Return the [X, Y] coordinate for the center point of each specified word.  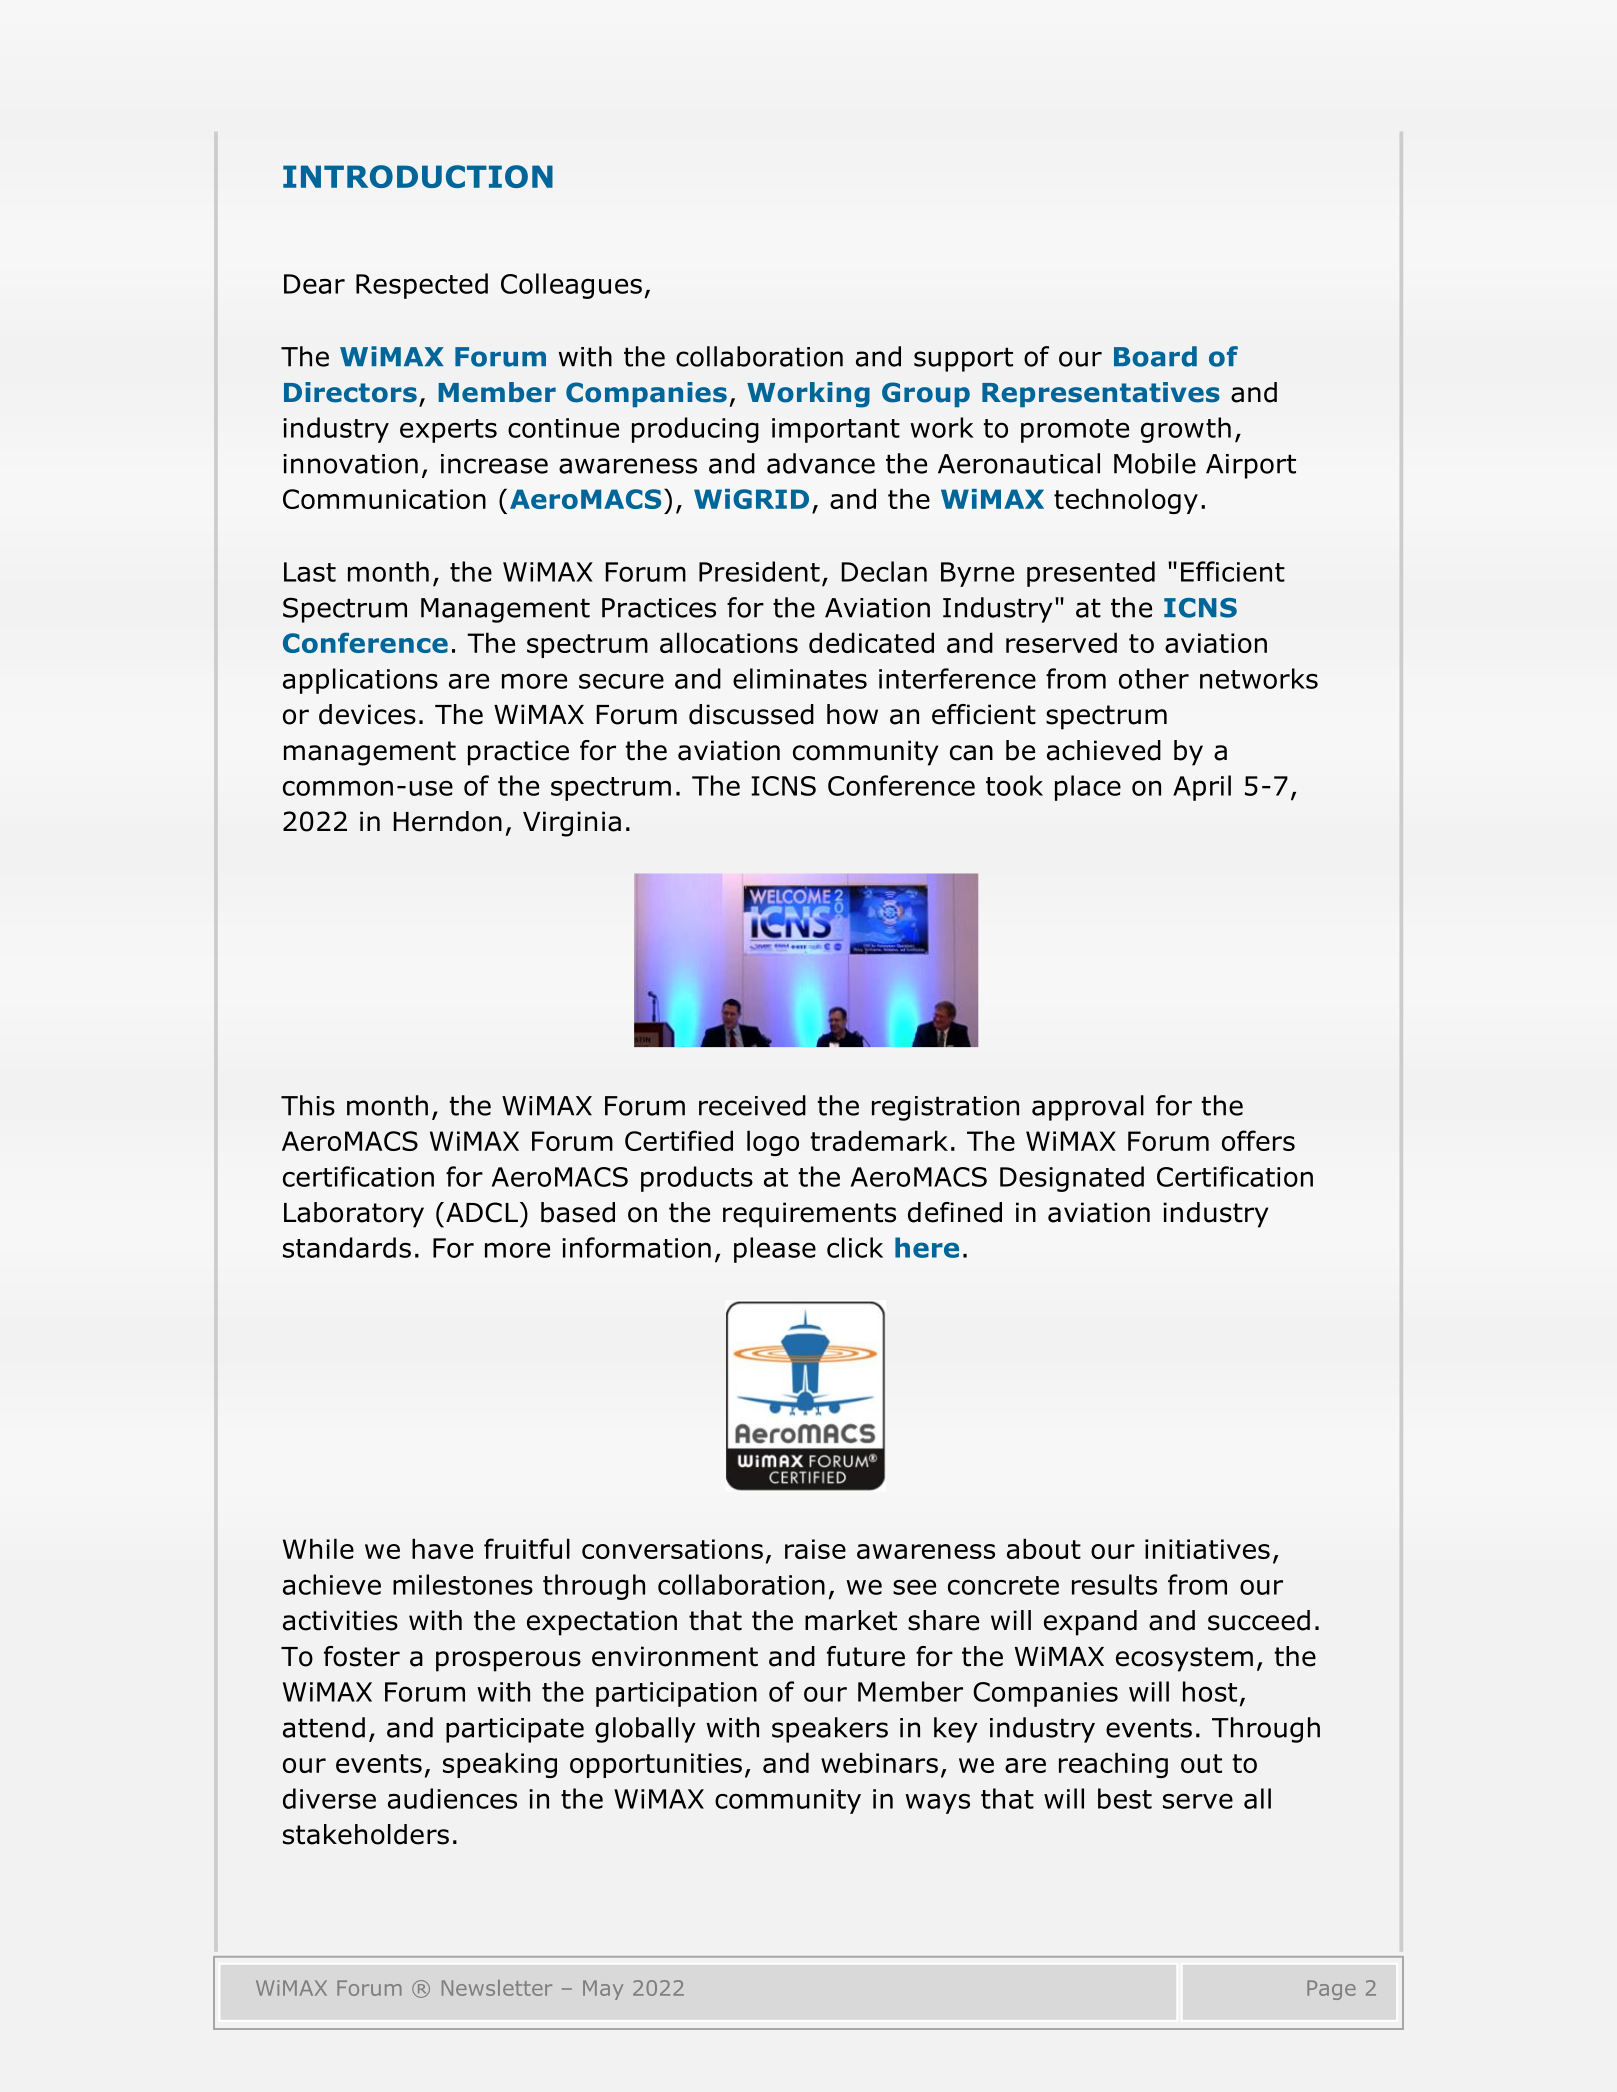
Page [1331, 1990]
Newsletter [497, 1988]
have [442, 1548]
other [1154, 678]
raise [815, 1549]
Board [1155, 356]
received [752, 1105]
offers [1258, 1140]
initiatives [1207, 1549]
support [963, 359]
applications [360, 681]
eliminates [800, 678]
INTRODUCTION [418, 176]
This [308, 1105]
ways [937, 1804]
